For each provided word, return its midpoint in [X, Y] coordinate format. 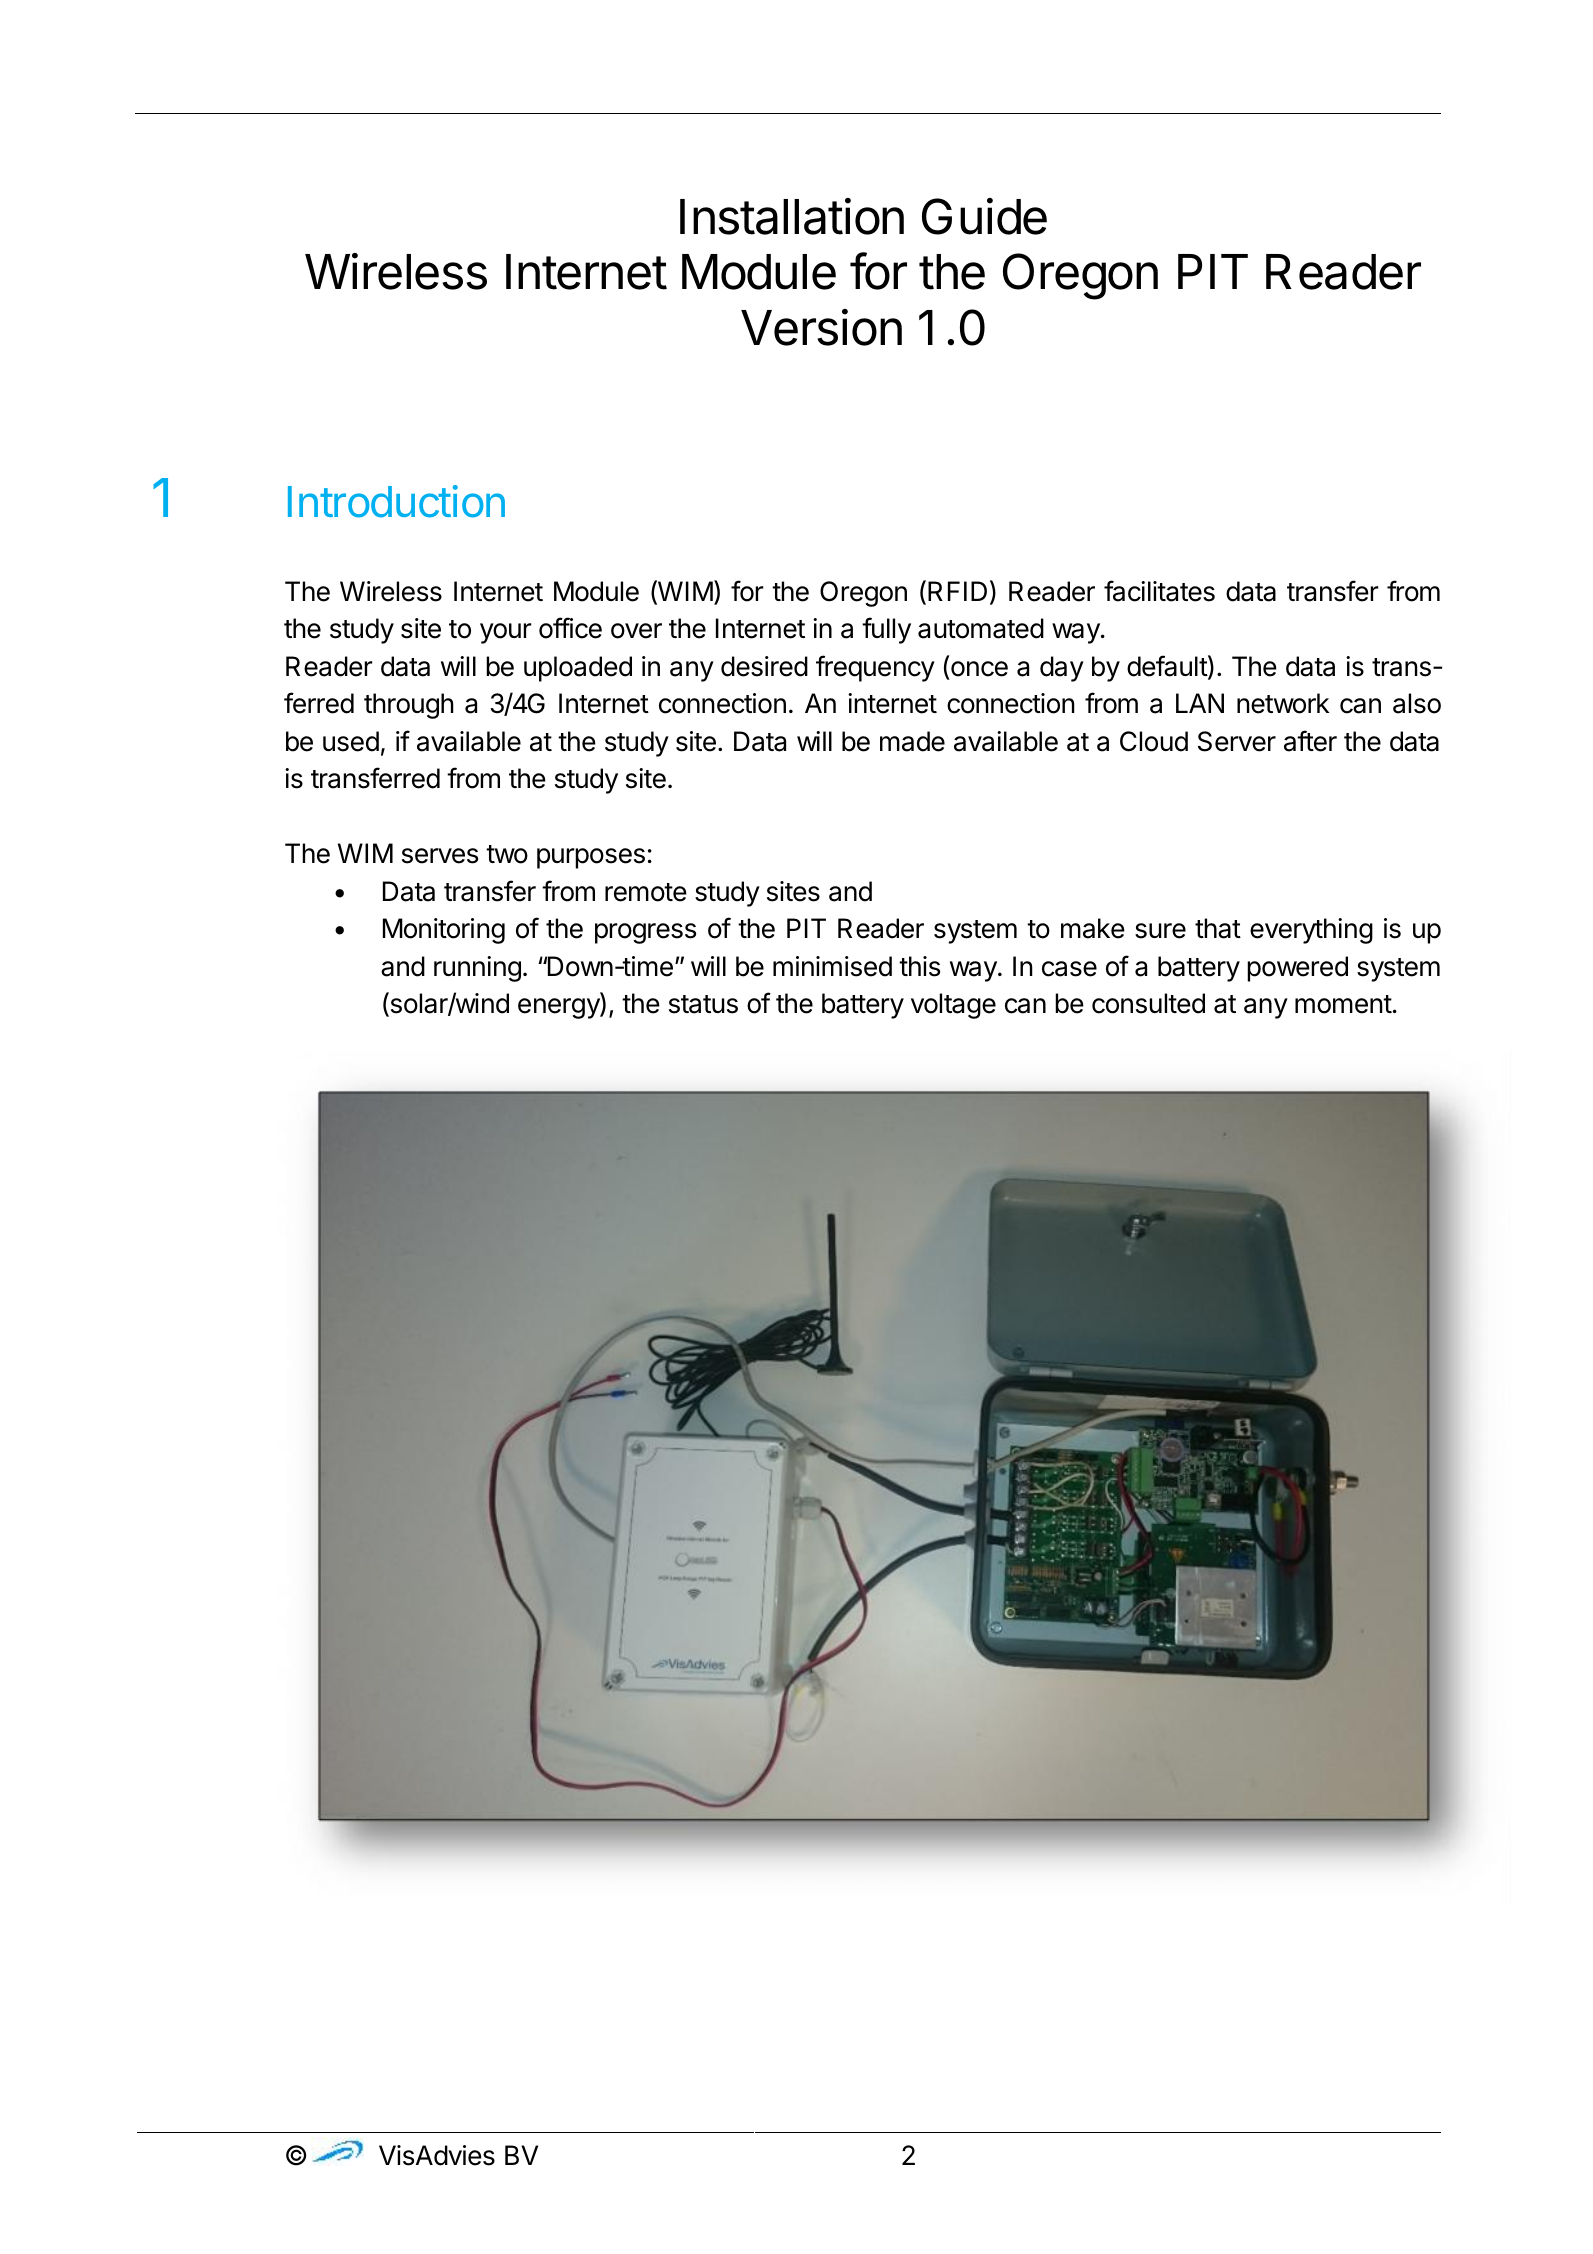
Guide [984, 216]
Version [821, 327]
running [477, 969]
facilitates [1159, 591]
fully [886, 630]
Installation [792, 216]
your [505, 633]
